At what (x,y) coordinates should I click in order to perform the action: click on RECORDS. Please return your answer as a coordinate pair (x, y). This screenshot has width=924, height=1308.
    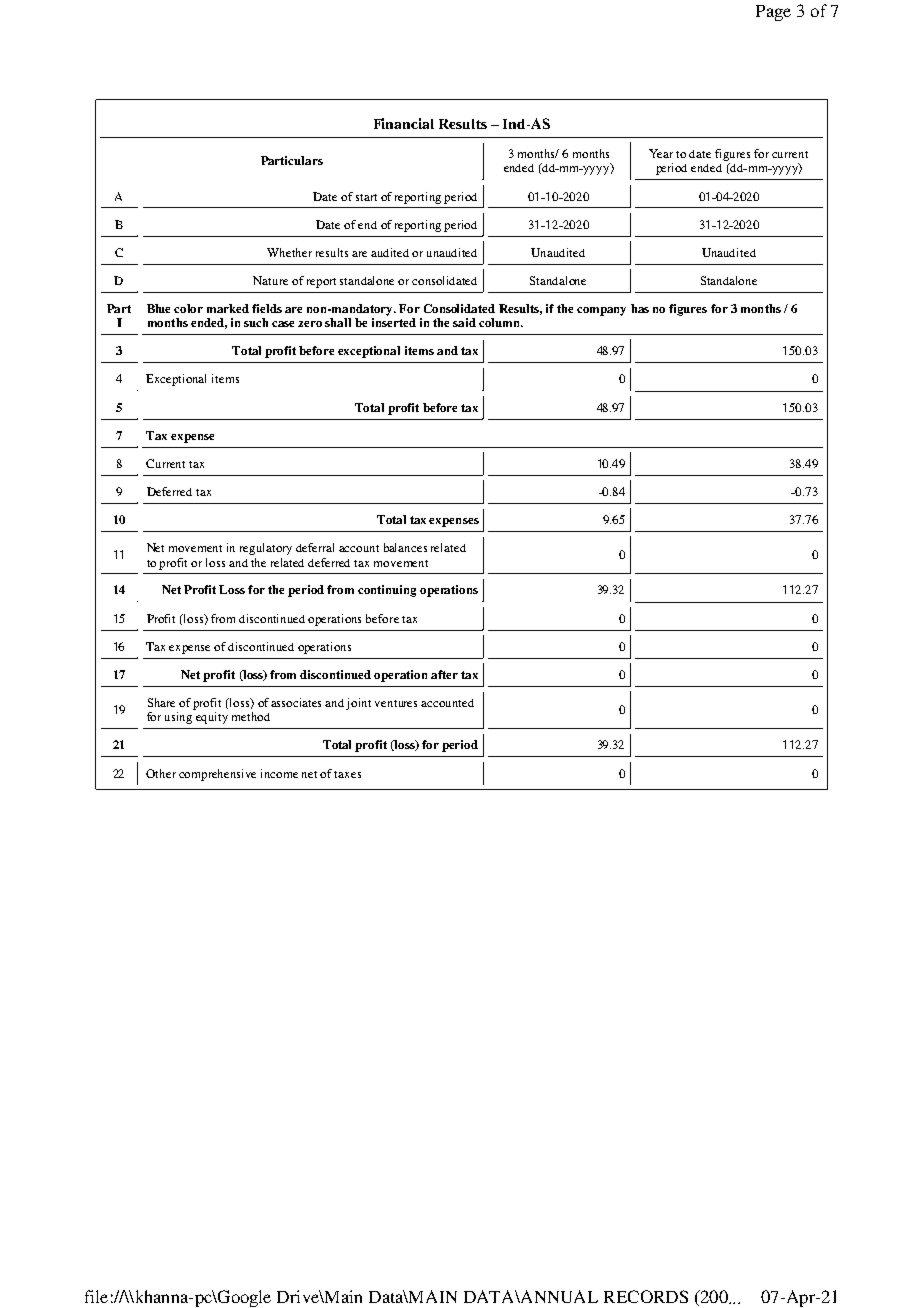
    Looking at the image, I should click on (646, 1296).
